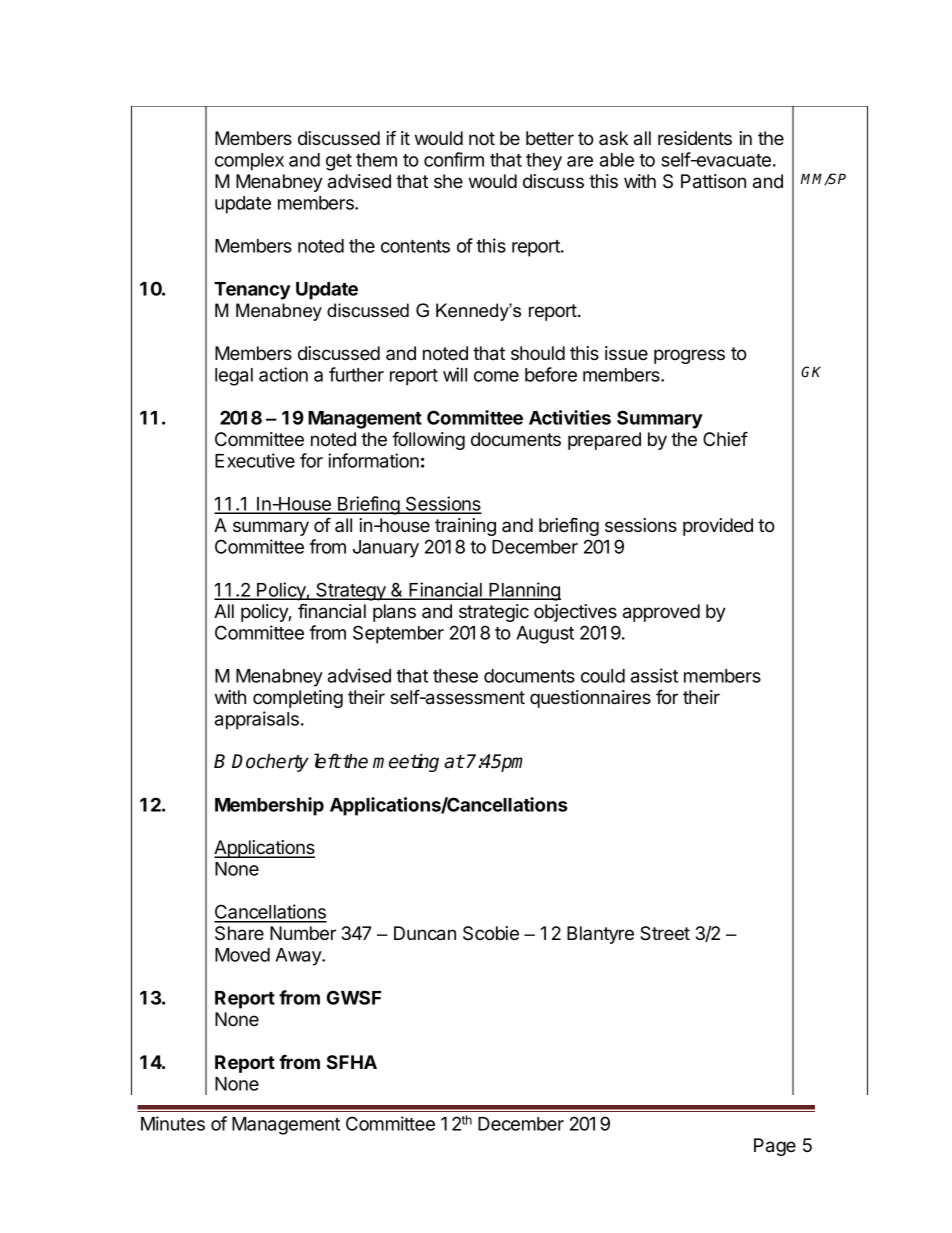  I want to click on approved, so click(661, 613).
